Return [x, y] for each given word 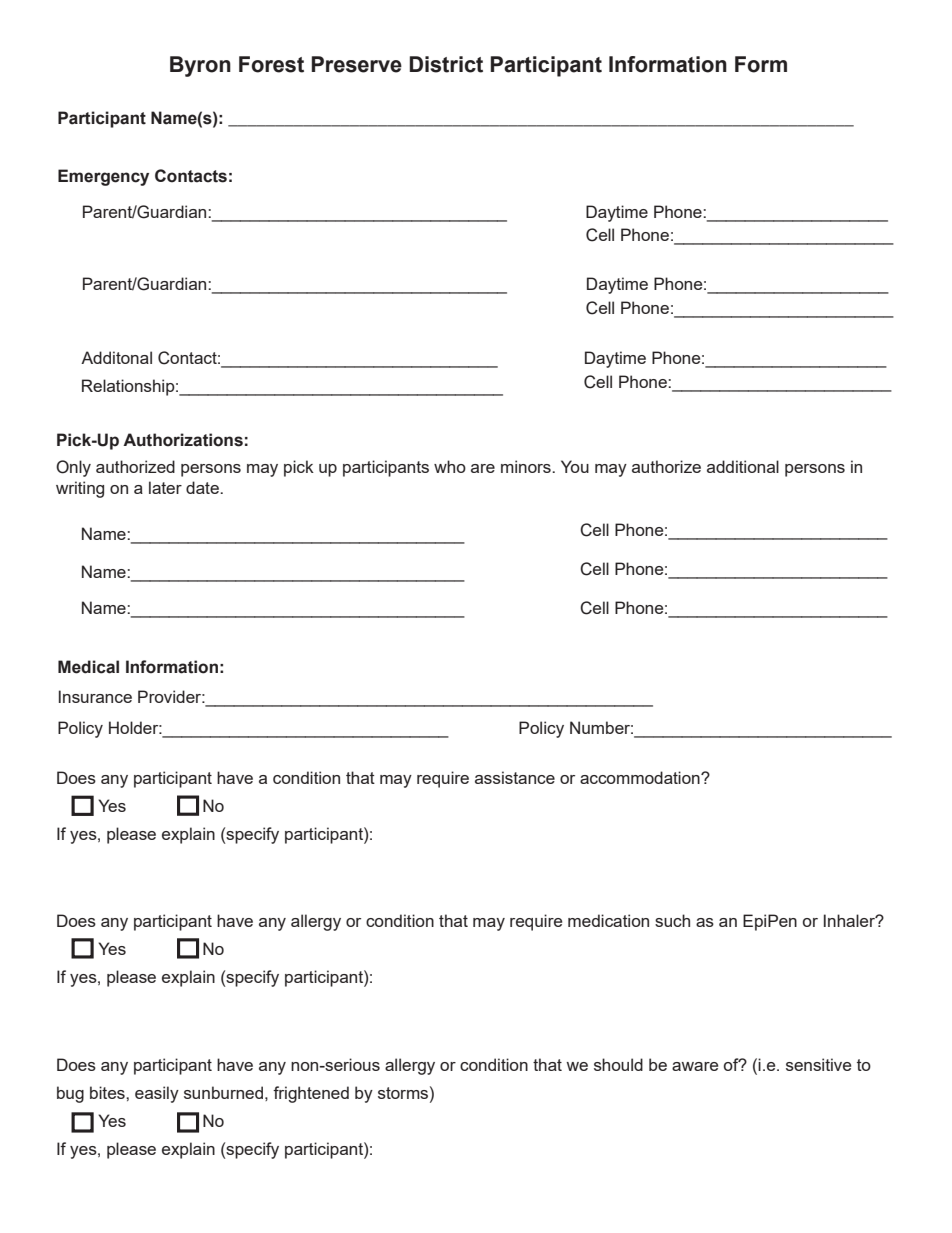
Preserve [357, 64]
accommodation [641, 777]
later [165, 487]
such [672, 920]
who [450, 466]
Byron [200, 66]
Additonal [116, 357]
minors [527, 466]
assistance [515, 777]
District [446, 64]
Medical [88, 667]
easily [157, 1094]
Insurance [95, 696]
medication [608, 920]
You [575, 466]
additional [743, 466]
